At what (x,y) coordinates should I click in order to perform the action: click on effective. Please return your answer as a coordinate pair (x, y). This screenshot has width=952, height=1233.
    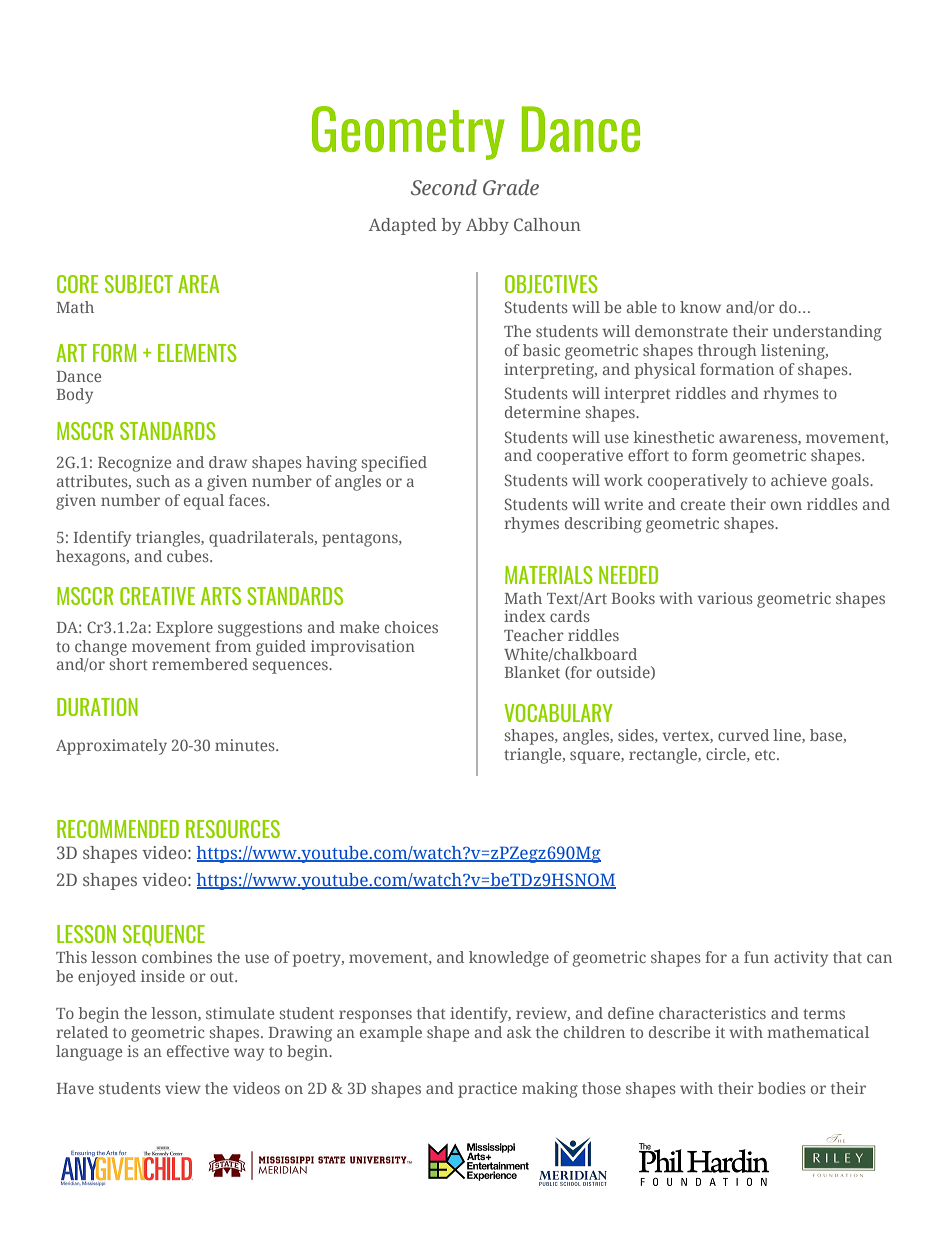
    Looking at the image, I should click on (198, 1051).
